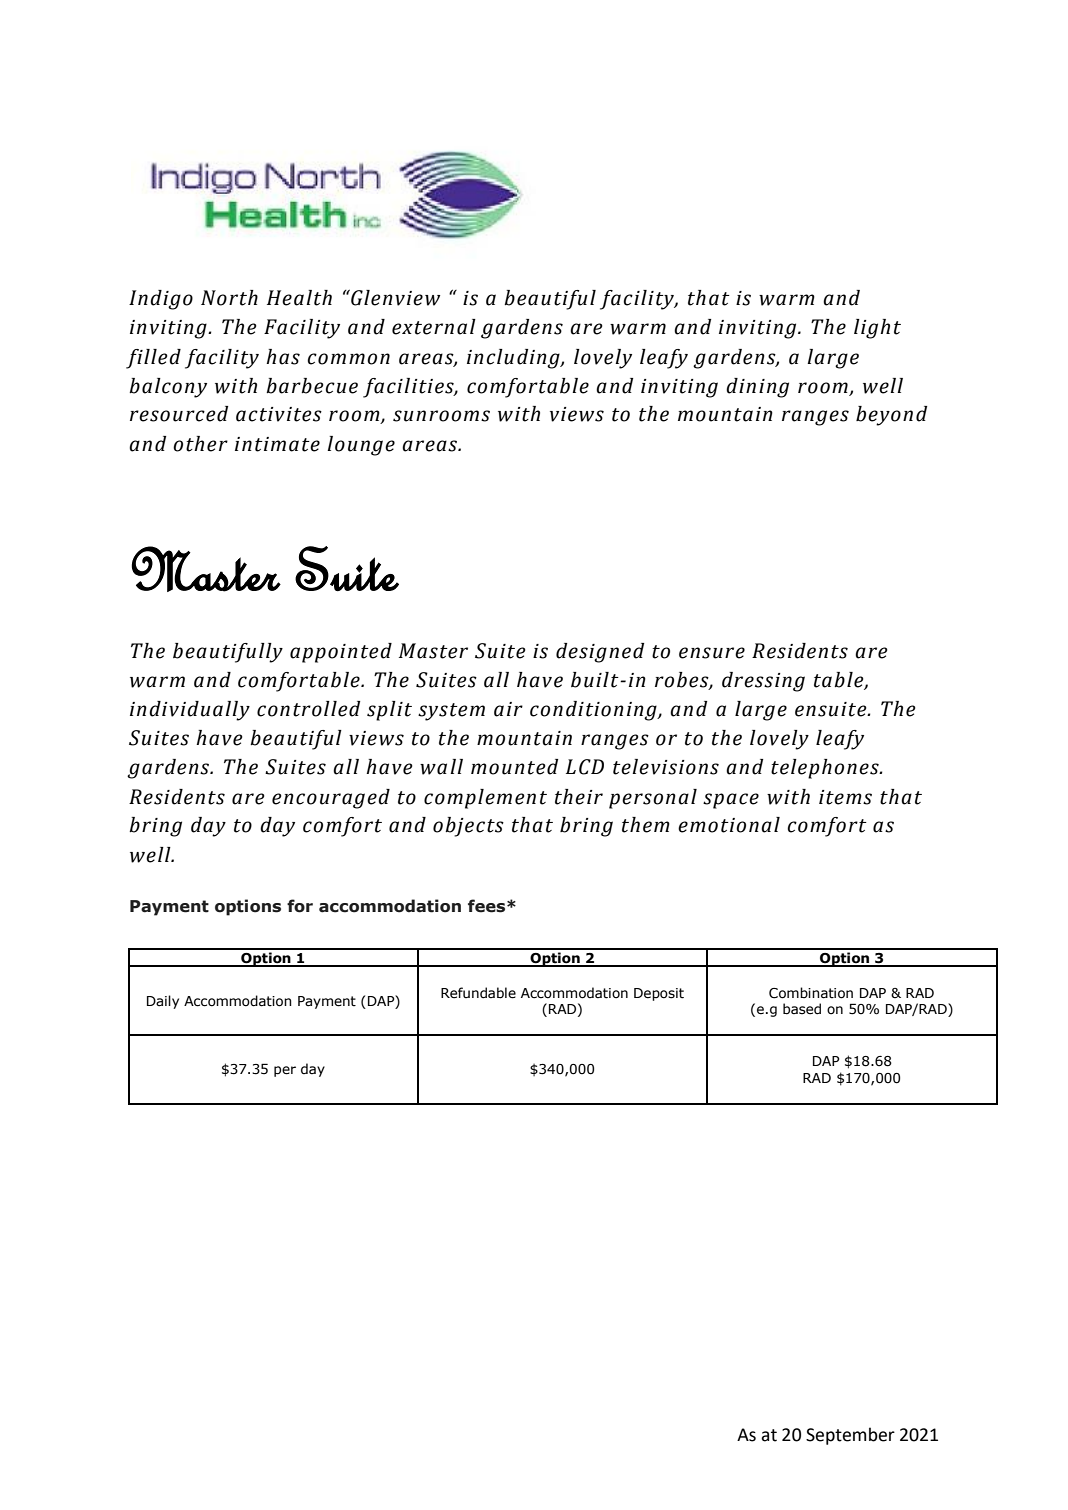 The image size is (1068, 1510). I want to click on based, so click(802, 1009).
